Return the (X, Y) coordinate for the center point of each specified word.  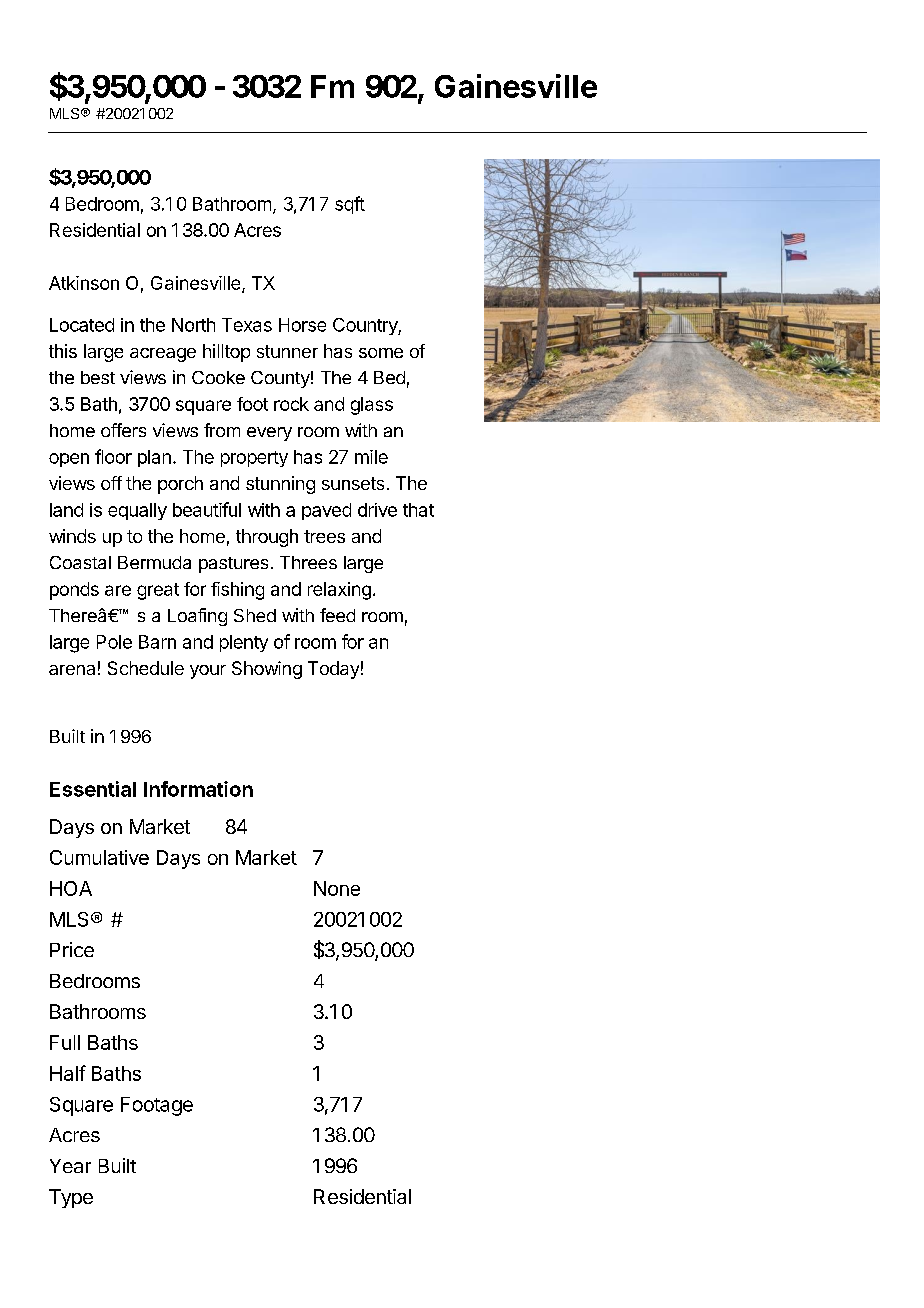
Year (70, 1166)
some (381, 353)
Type (71, 1198)
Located (82, 325)
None (337, 888)
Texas (247, 325)
